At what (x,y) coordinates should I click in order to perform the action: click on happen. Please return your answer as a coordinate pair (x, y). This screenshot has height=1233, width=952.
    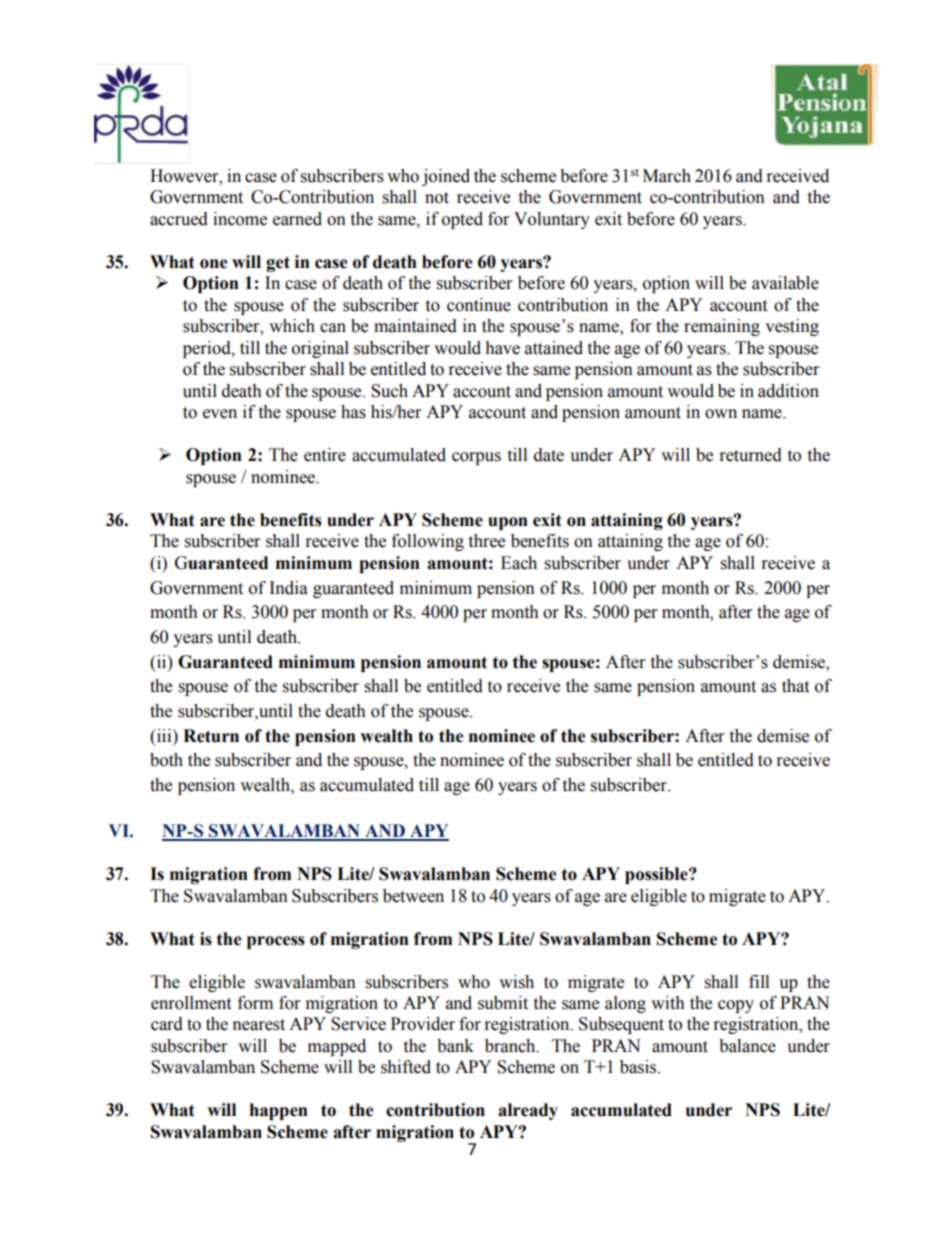
    Looking at the image, I should click on (279, 1111).
